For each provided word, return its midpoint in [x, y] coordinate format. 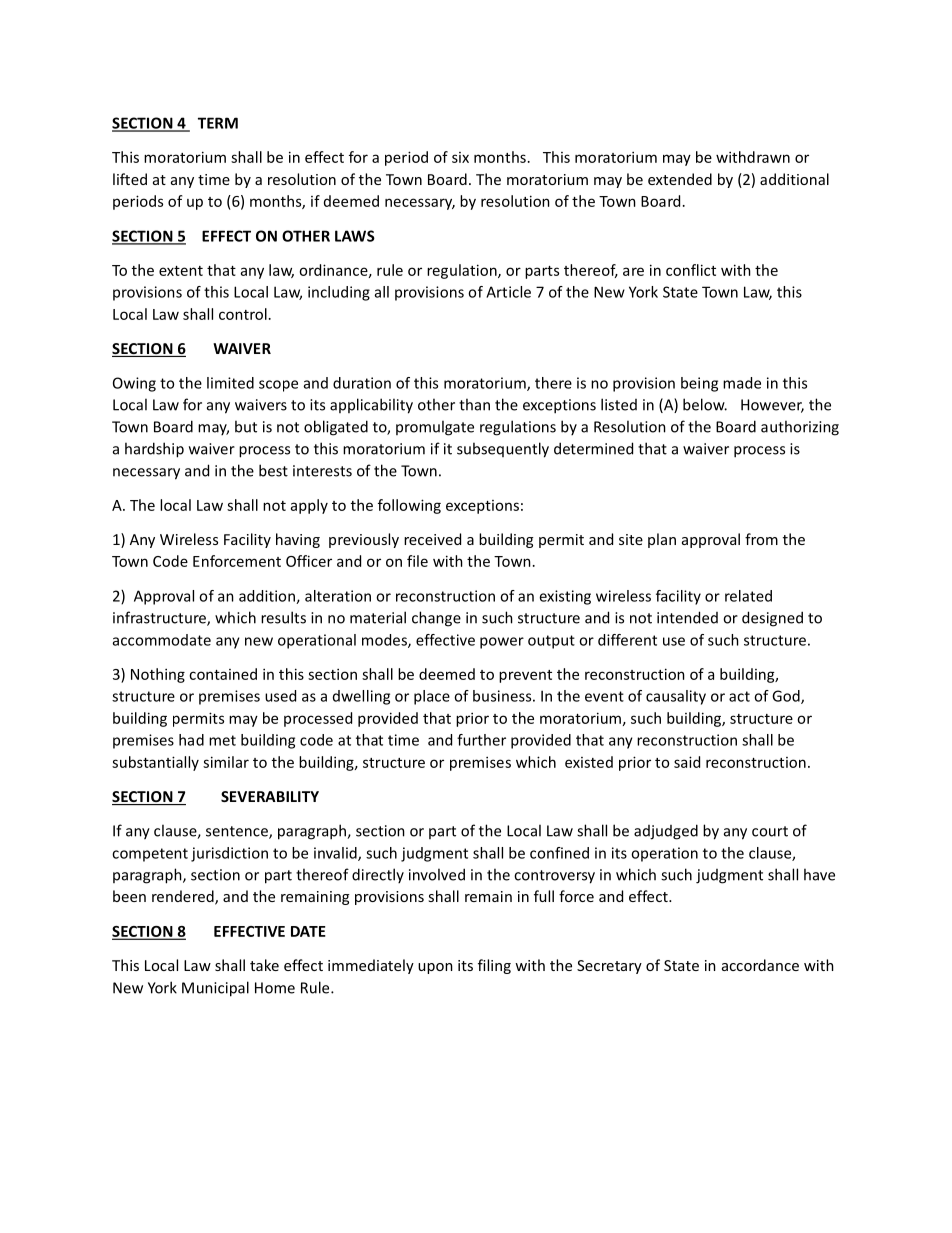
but [246, 426]
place [432, 697]
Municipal [215, 989]
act [739, 696]
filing [494, 966]
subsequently [503, 450]
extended [680, 179]
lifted [130, 179]
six [460, 157]
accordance [760, 965]
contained [223, 674]
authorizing [800, 428]
